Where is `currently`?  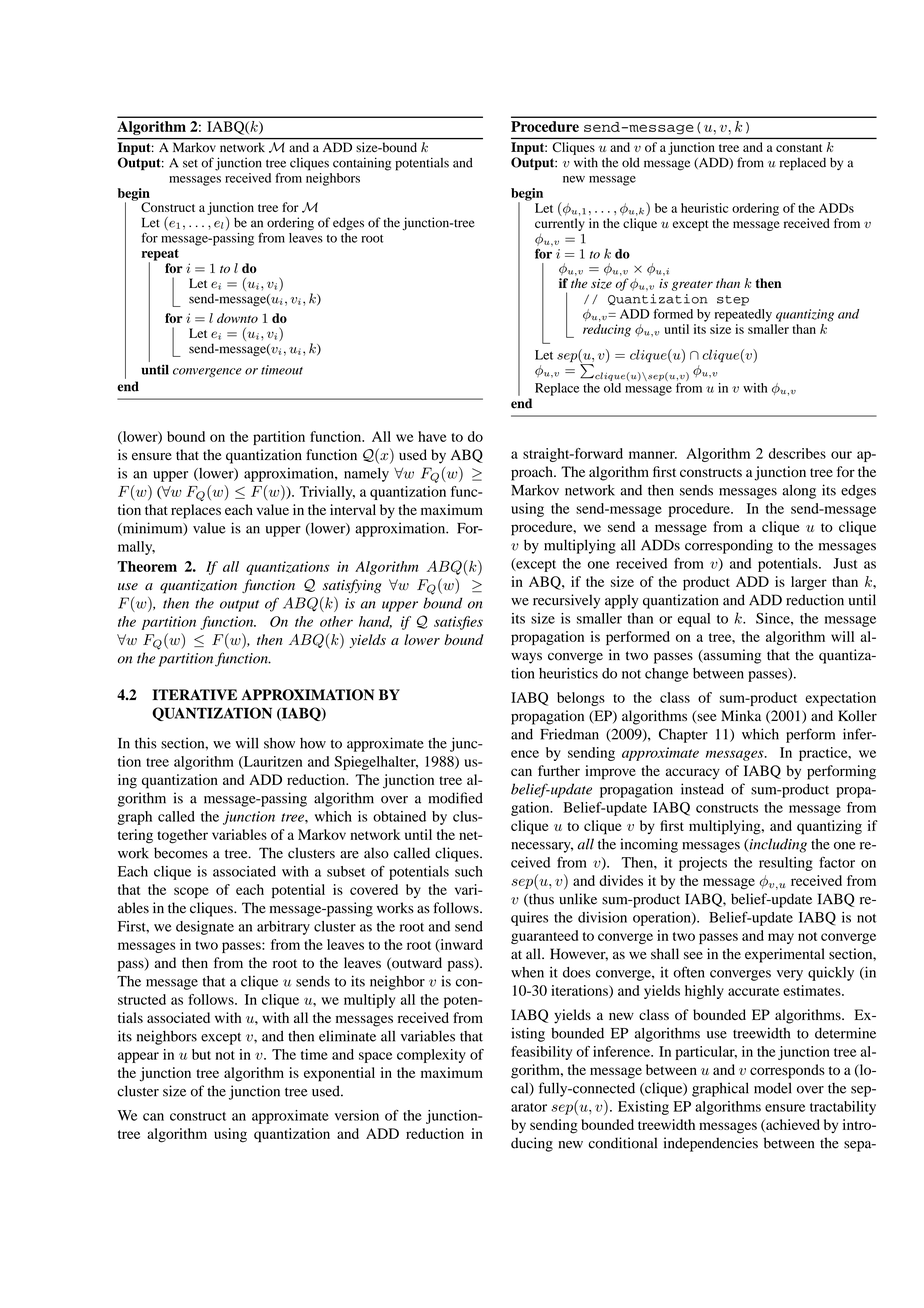 currently is located at coordinates (560, 224).
